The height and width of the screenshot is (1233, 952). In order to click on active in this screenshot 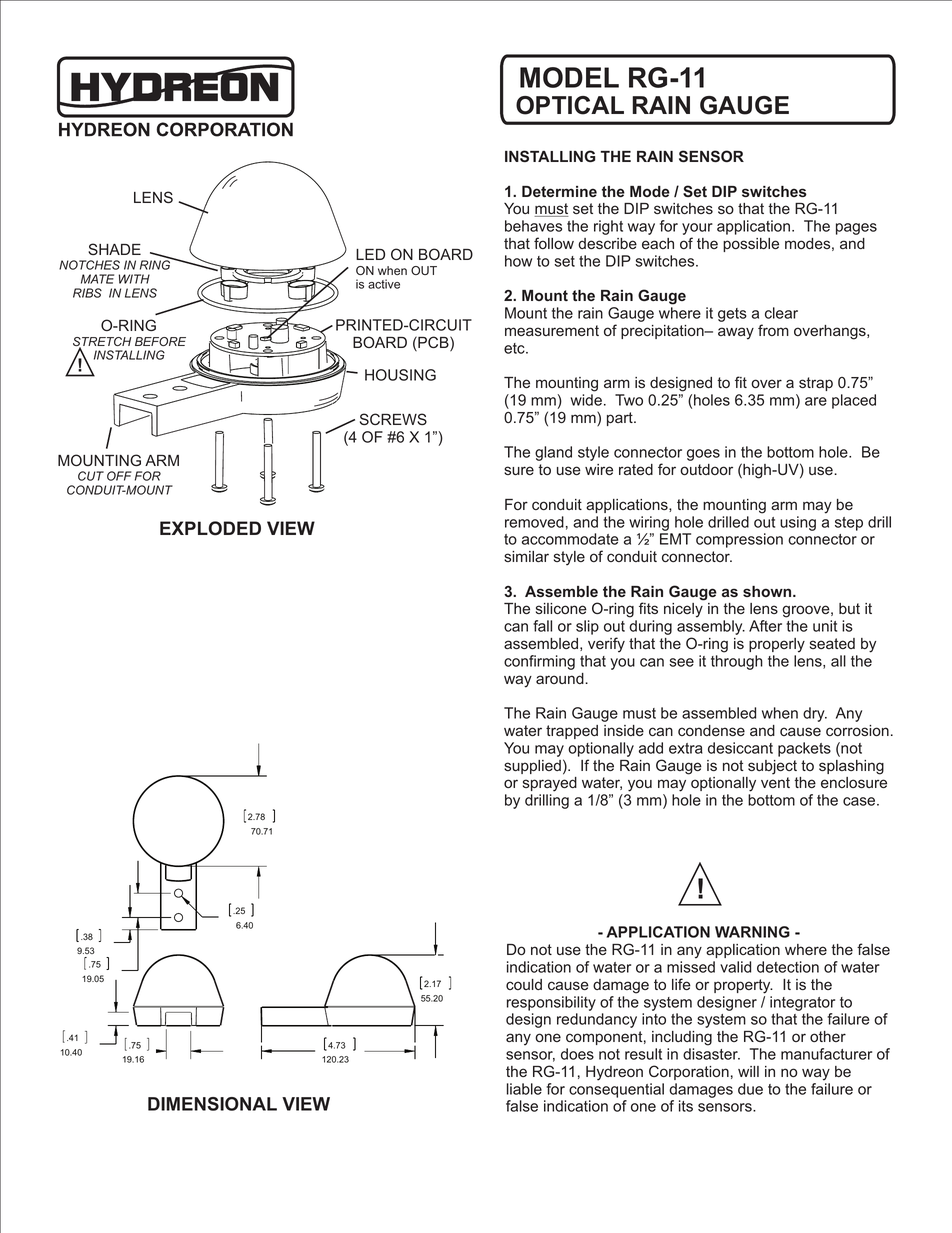, I will do `click(384, 284)`.
